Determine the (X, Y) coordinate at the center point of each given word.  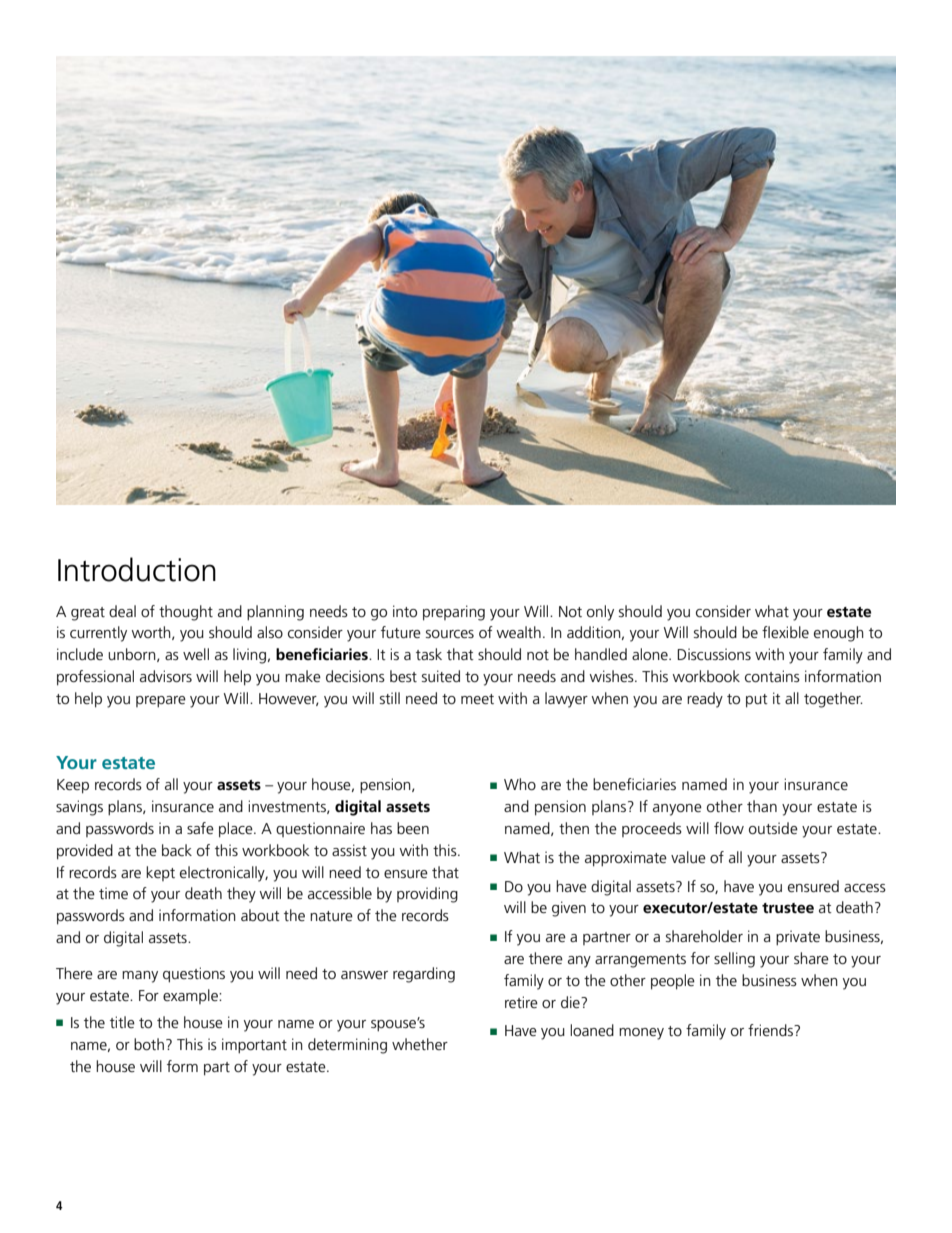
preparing (454, 613)
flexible (785, 632)
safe (200, 828)
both (149, 1044)
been (413, 828)
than (762, 806)
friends (771, 1030)
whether (420, 1044)
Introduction (137, 569)
